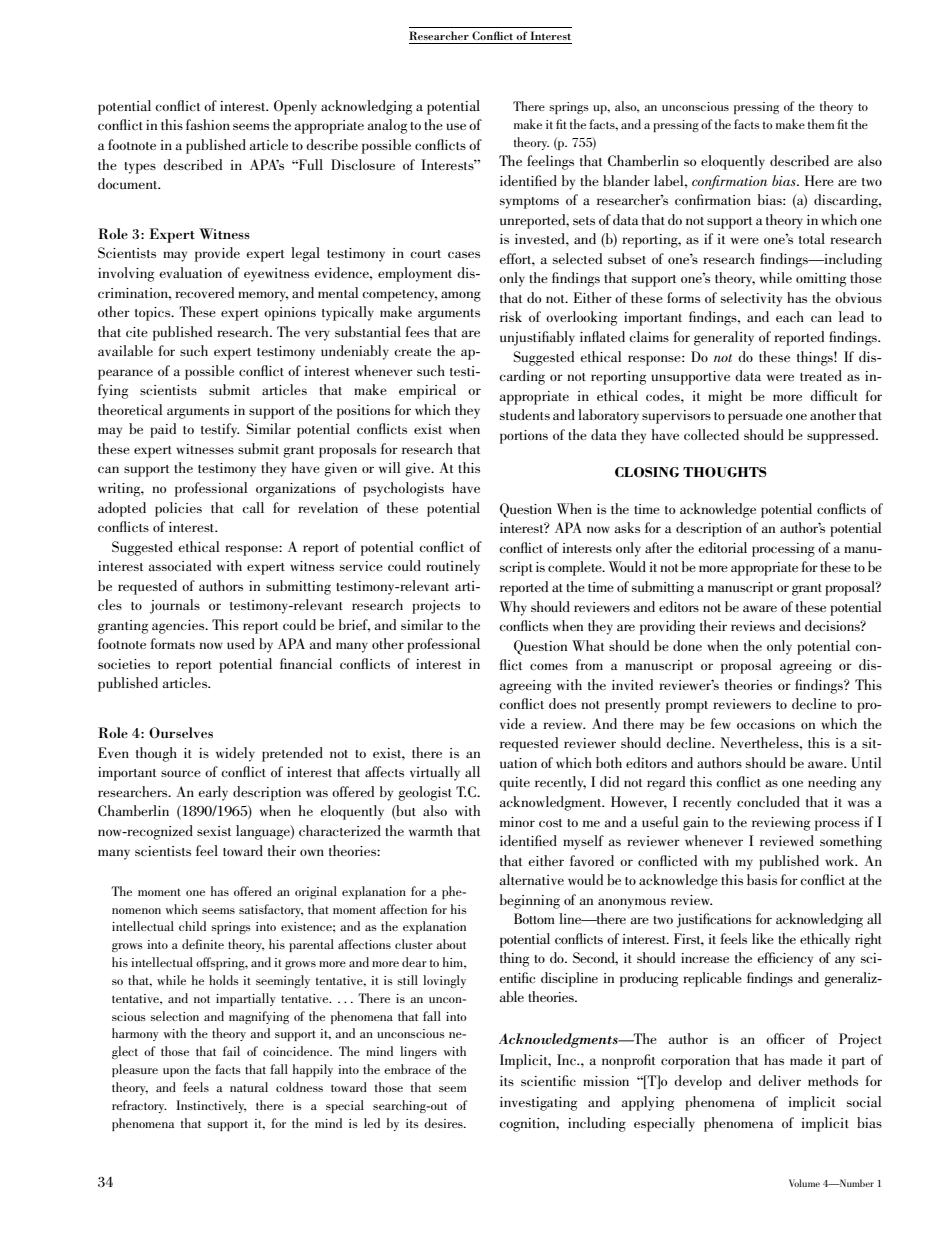 The height and width of the document is (1233, 952). I want to click on Why, so click(513, 608).
